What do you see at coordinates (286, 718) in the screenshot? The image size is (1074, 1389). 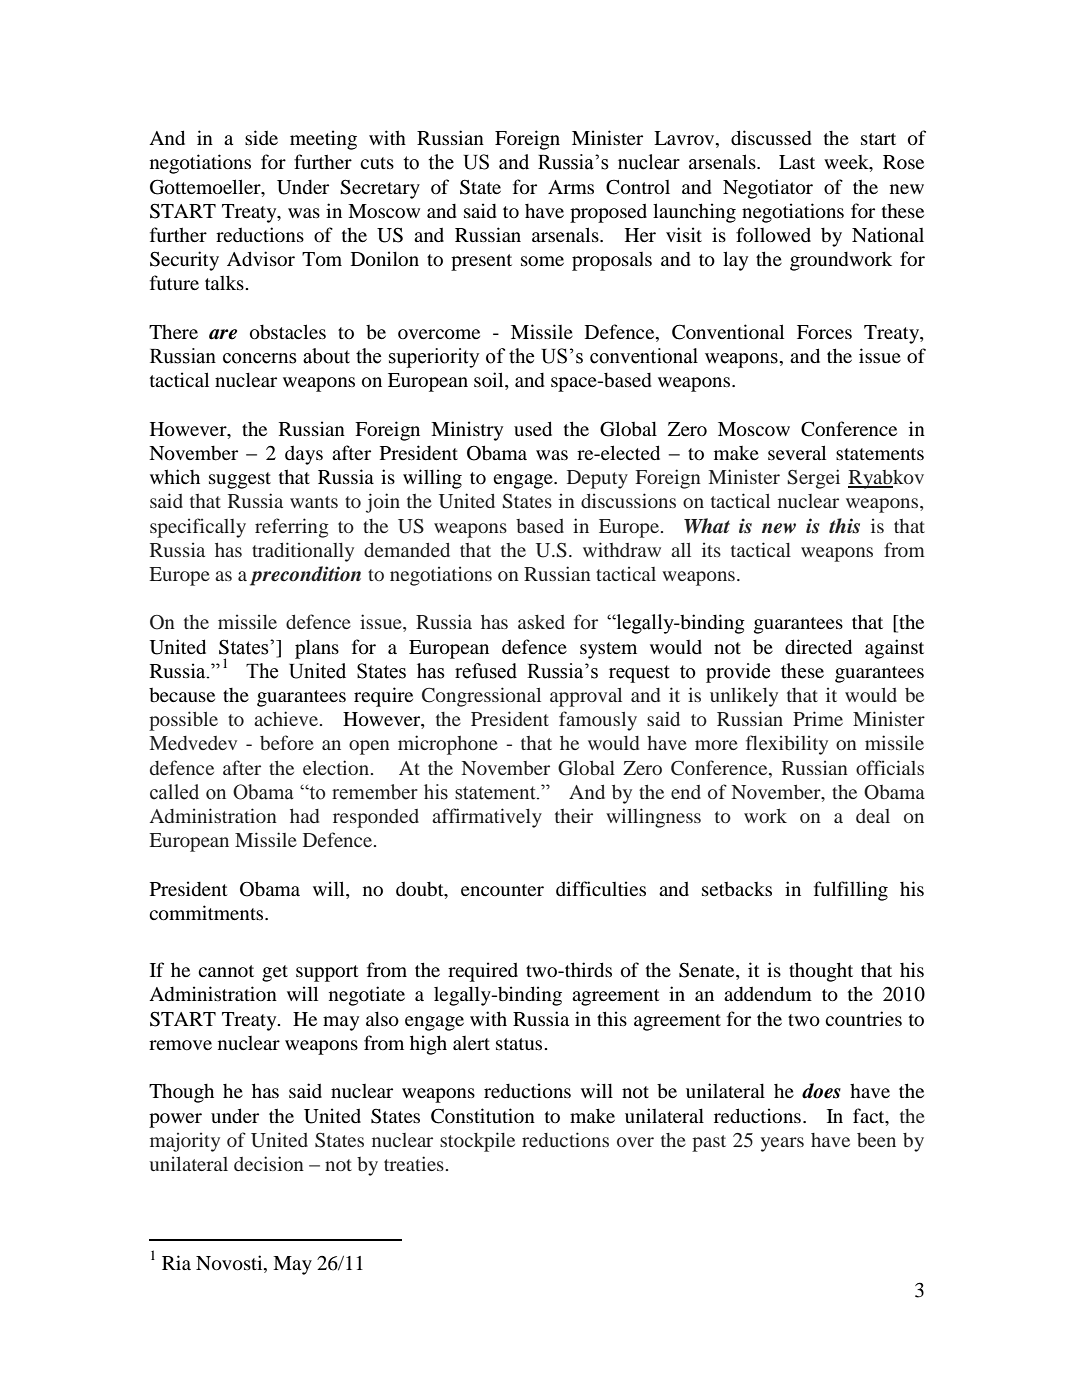 I see `achieve` at bounding box center [286, 718].
